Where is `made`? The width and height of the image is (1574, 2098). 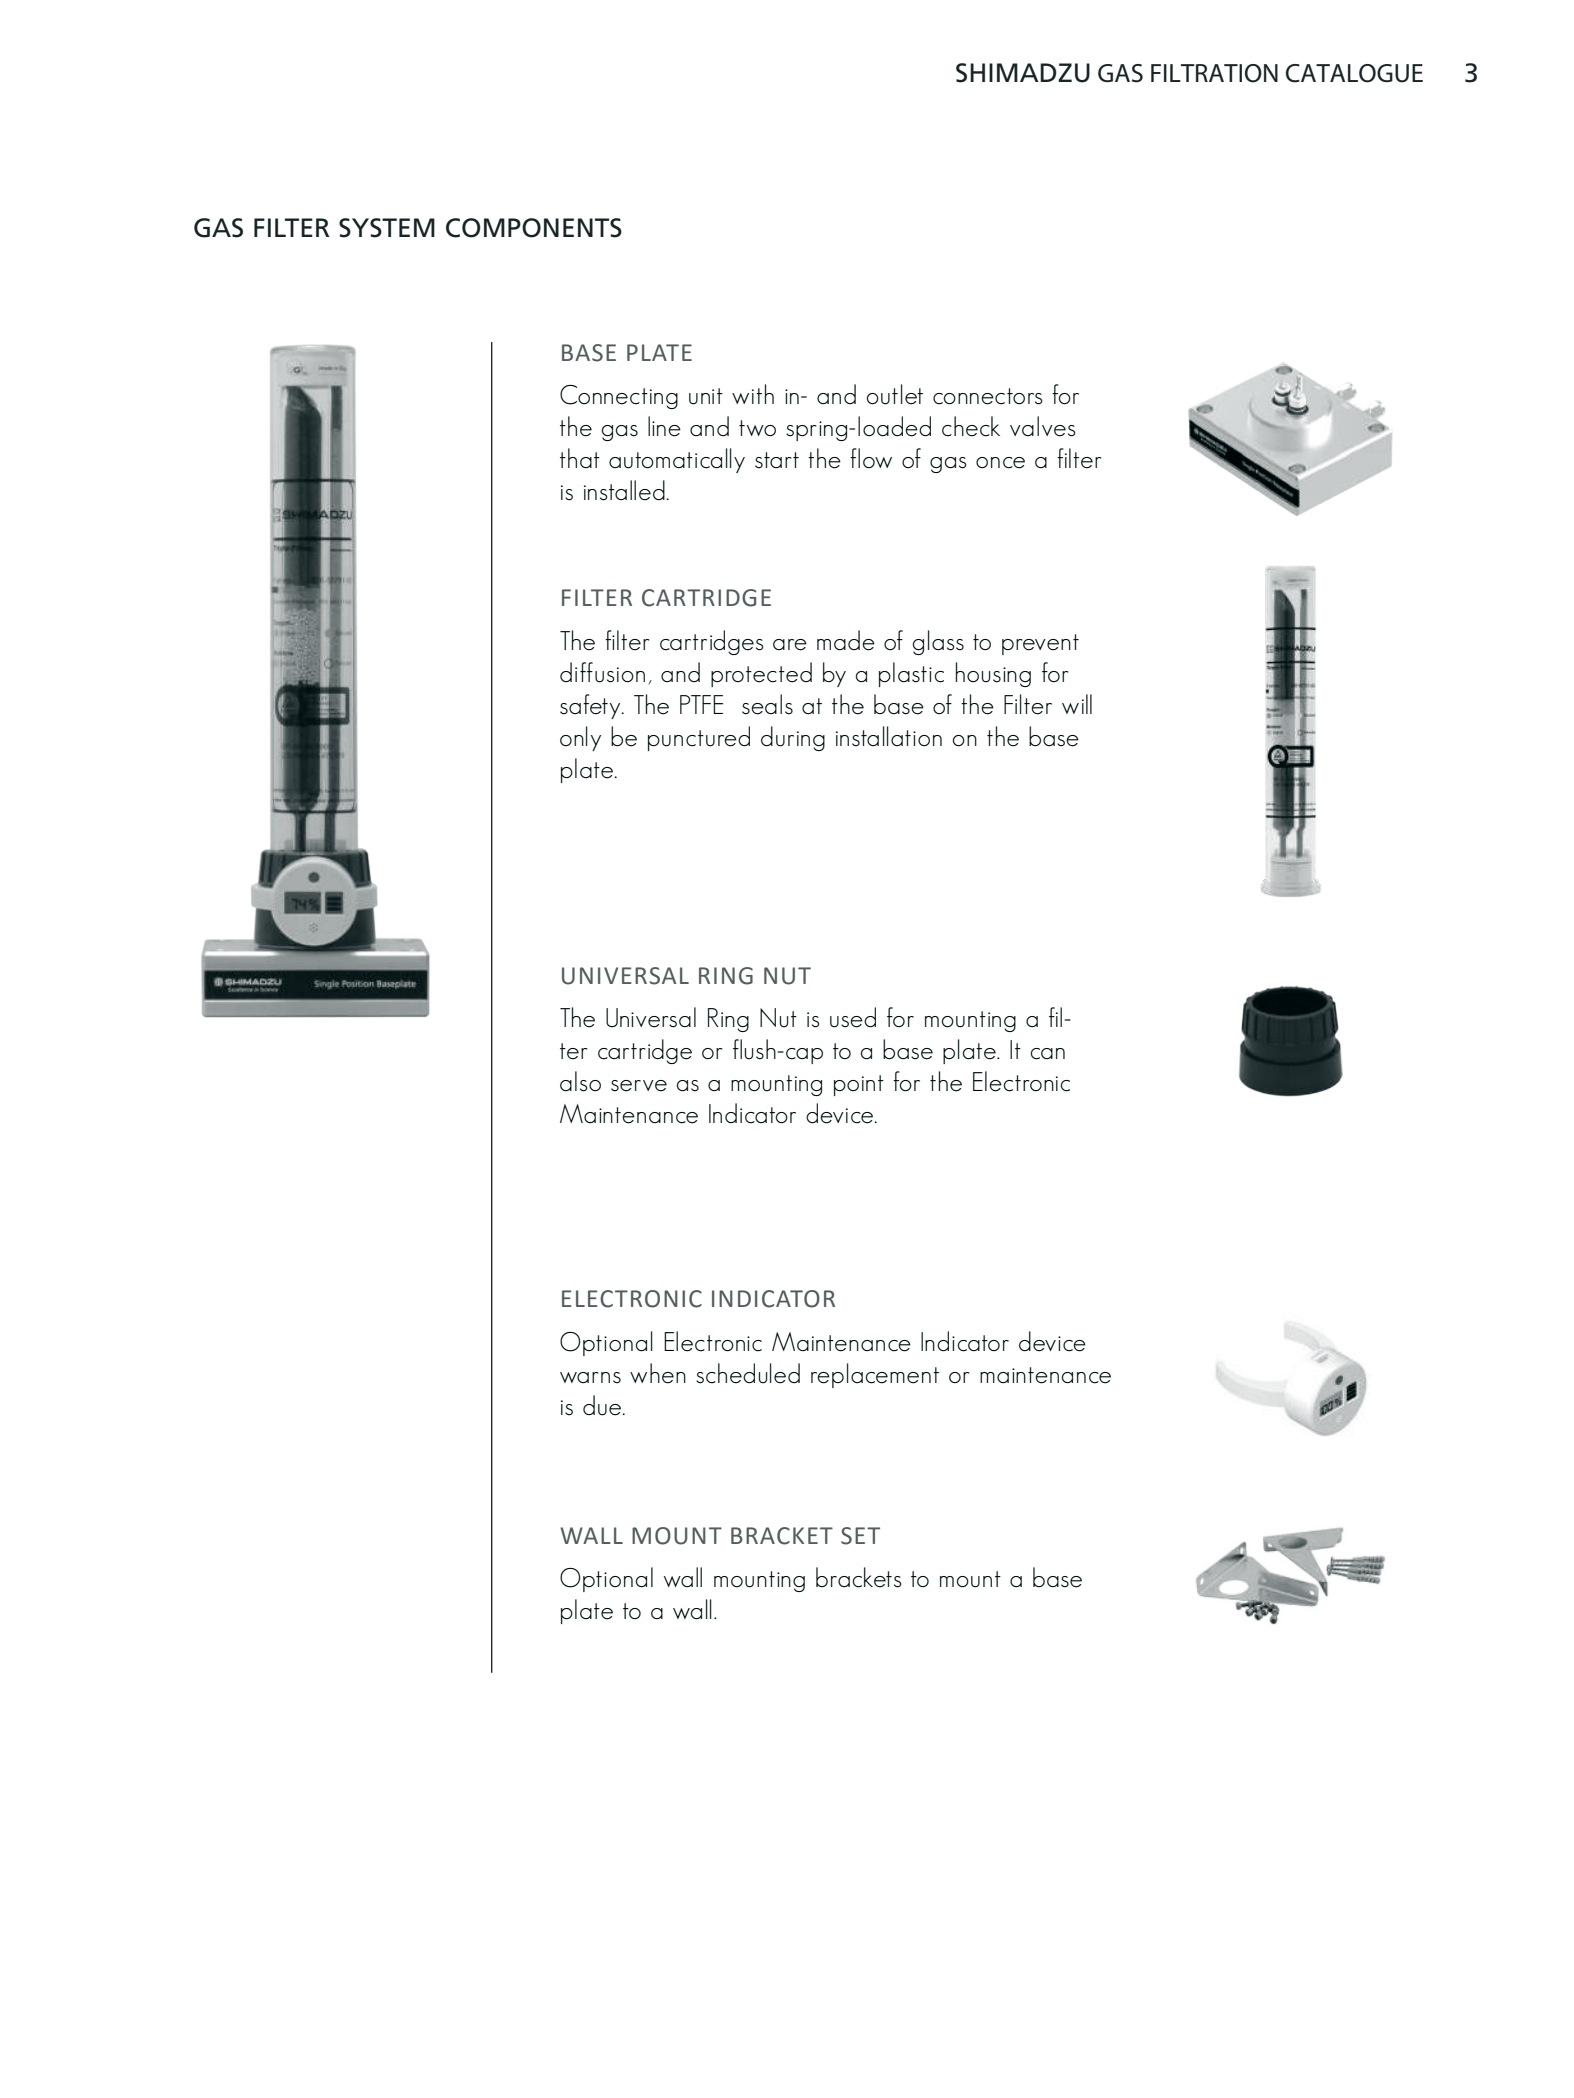
made is located at coordinates (846, 640).
